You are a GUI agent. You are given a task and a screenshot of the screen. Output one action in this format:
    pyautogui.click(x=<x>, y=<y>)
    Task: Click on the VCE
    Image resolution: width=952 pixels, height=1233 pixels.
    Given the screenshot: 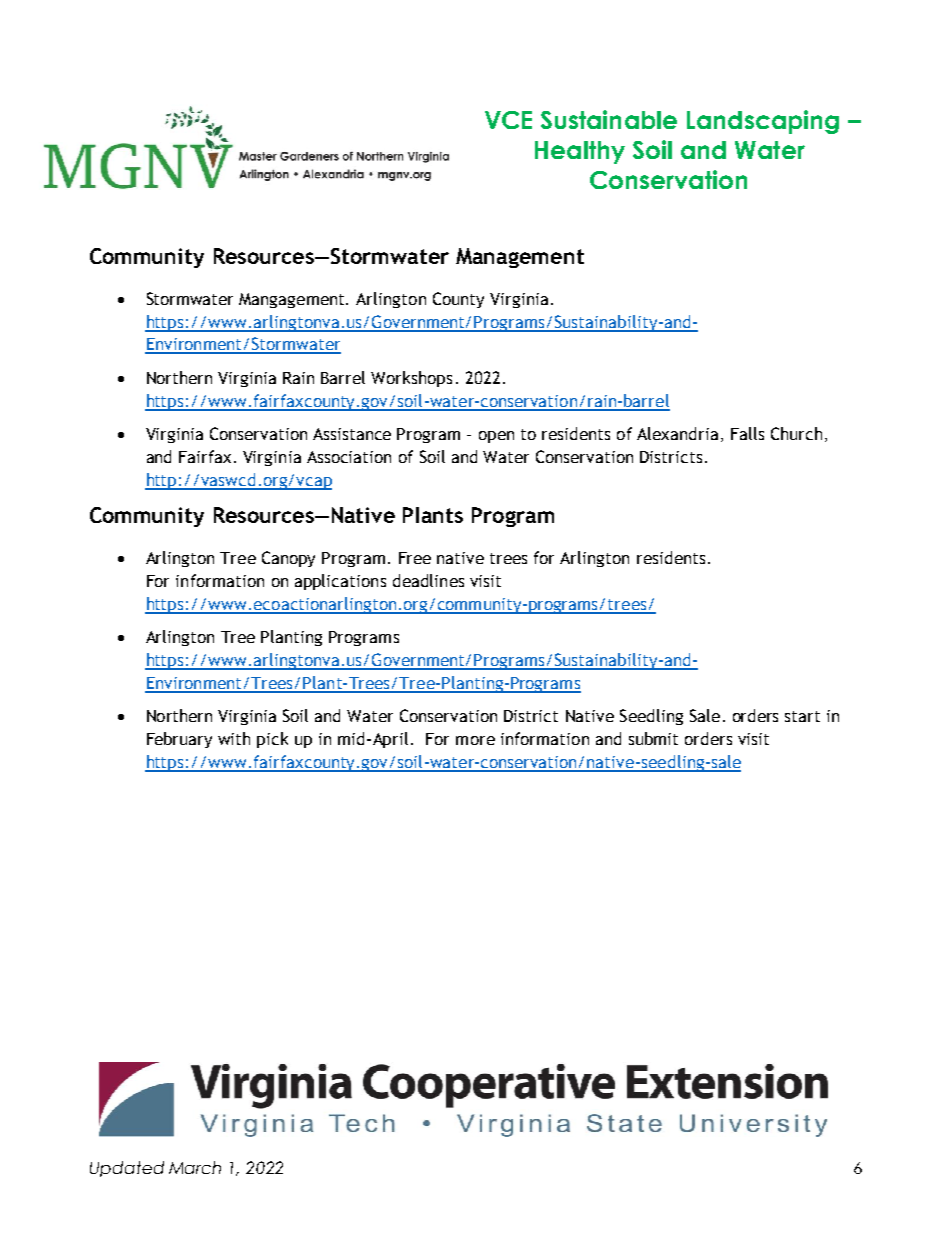 What is the action you would take?
    pyautogui.click(x=508, y=120)
